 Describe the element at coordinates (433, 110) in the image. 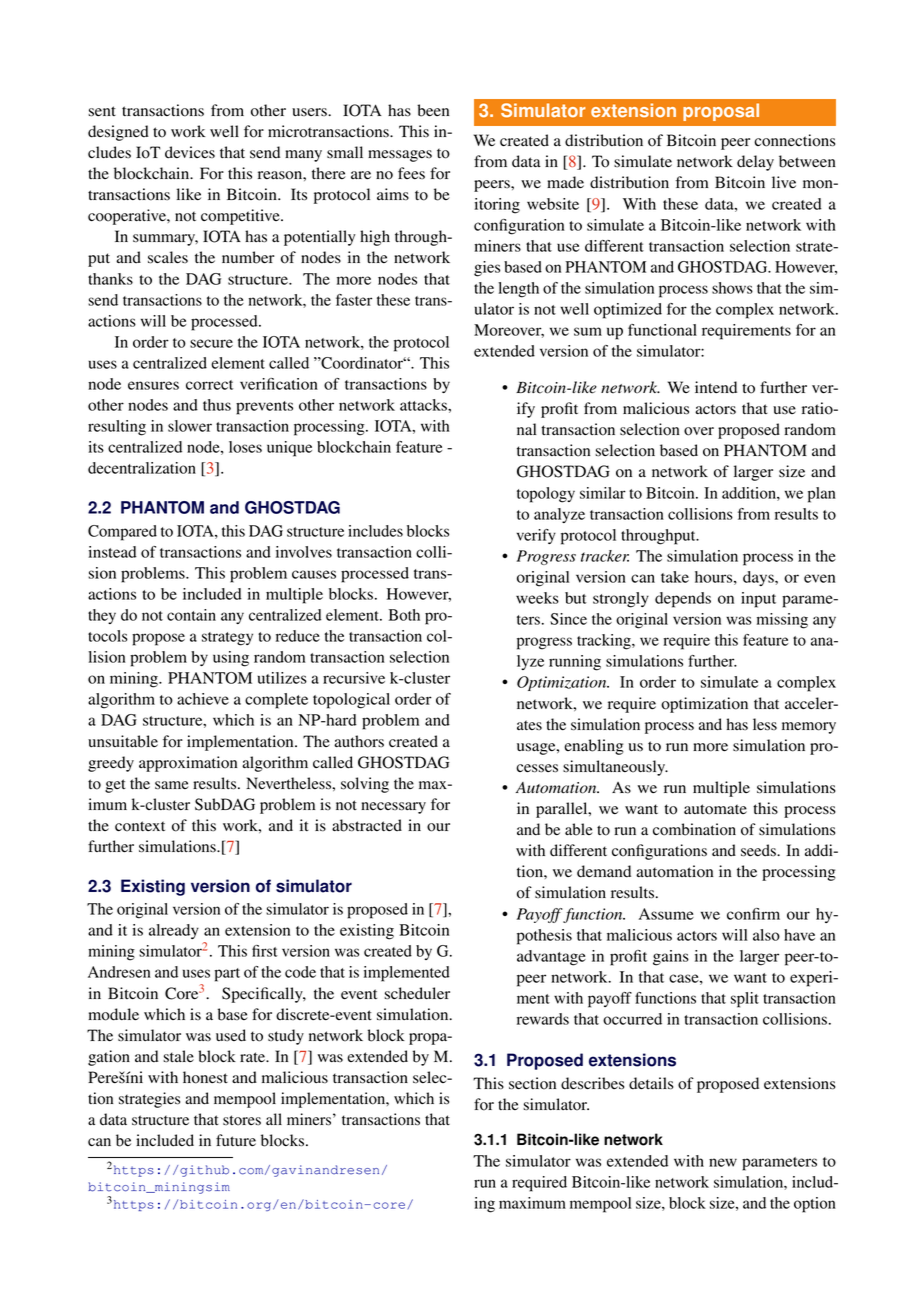

I see `been` at that location.
